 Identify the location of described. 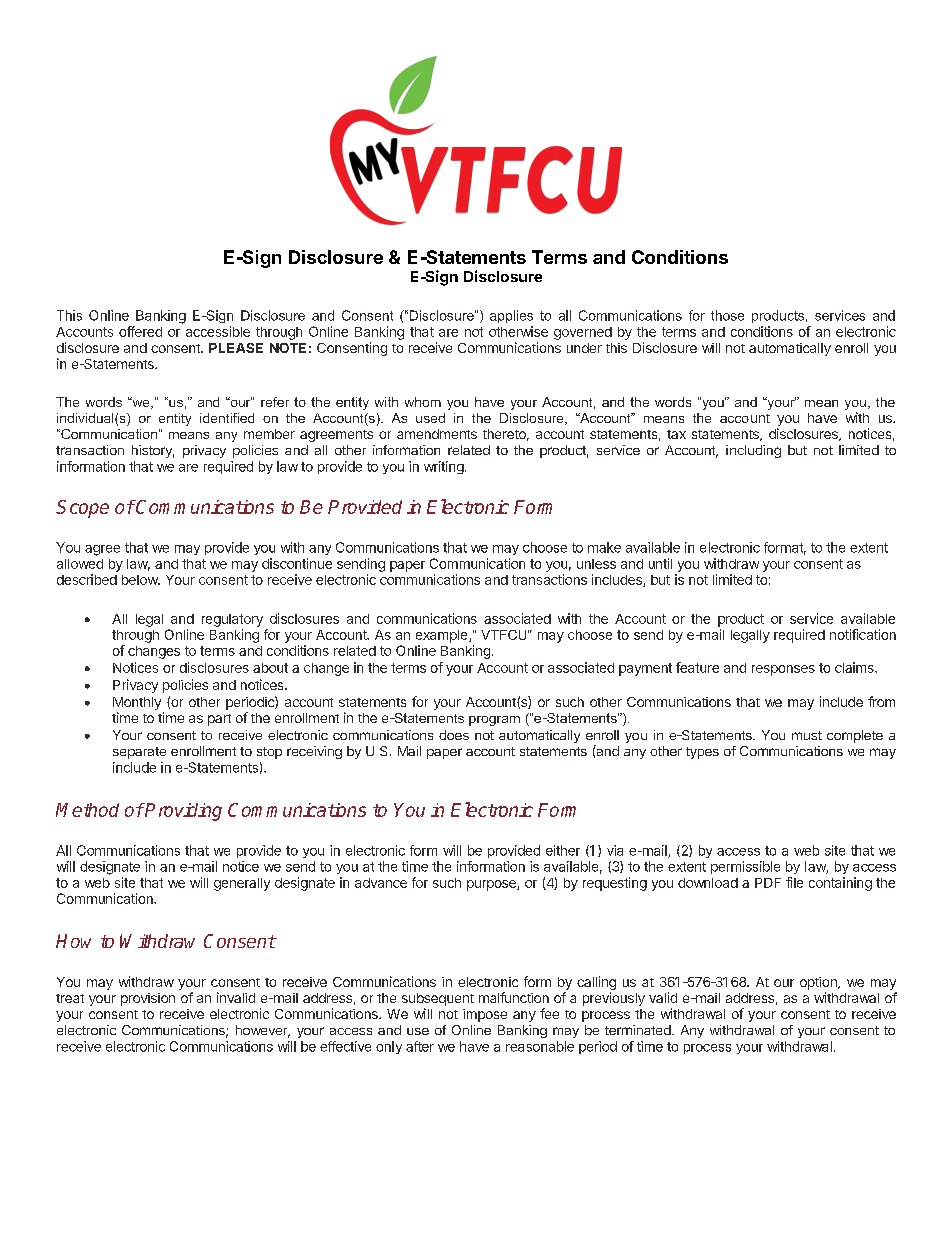
(87, 579).
